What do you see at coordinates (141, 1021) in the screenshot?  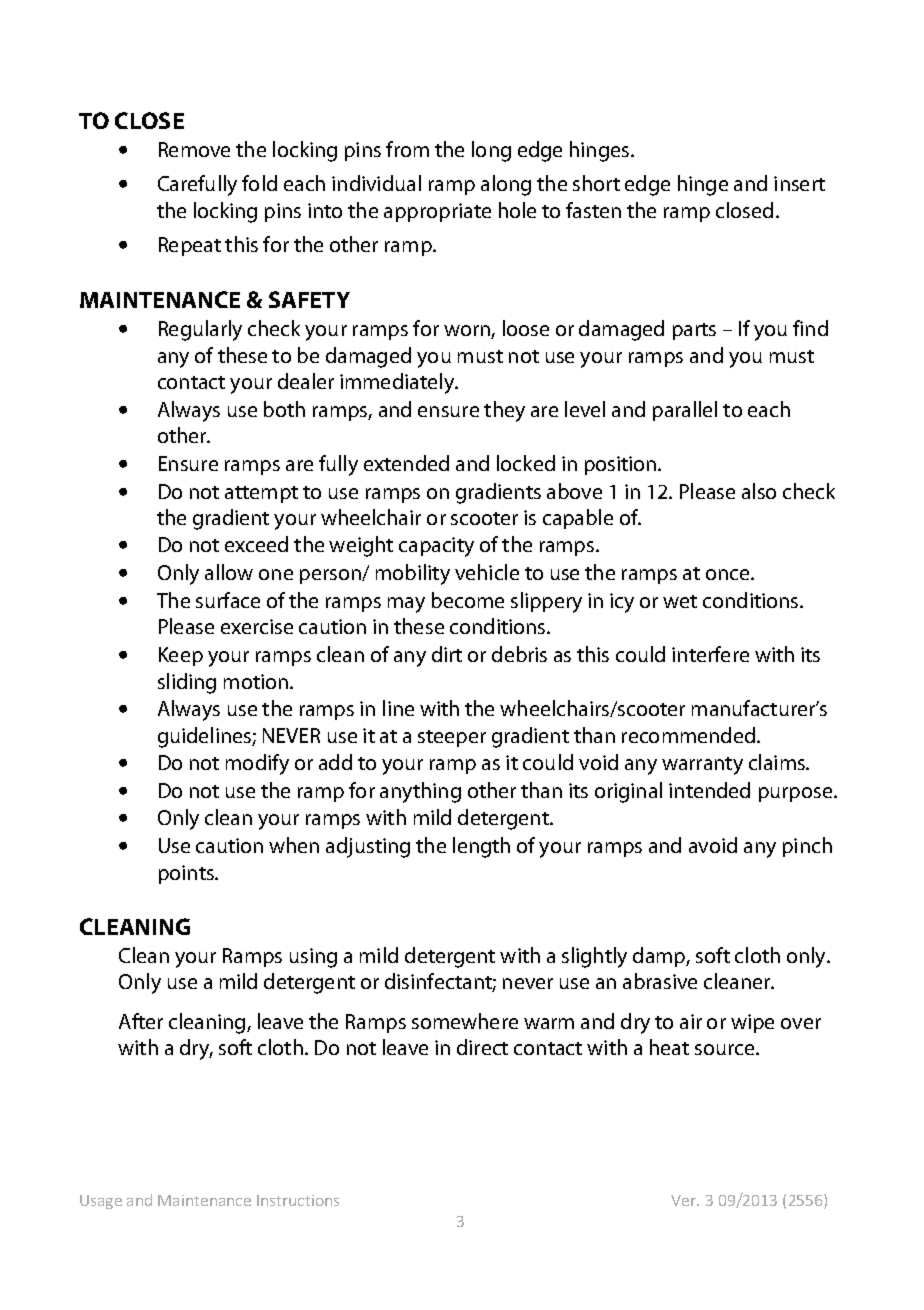 I see `After` at bounding box center [141, 1021].
